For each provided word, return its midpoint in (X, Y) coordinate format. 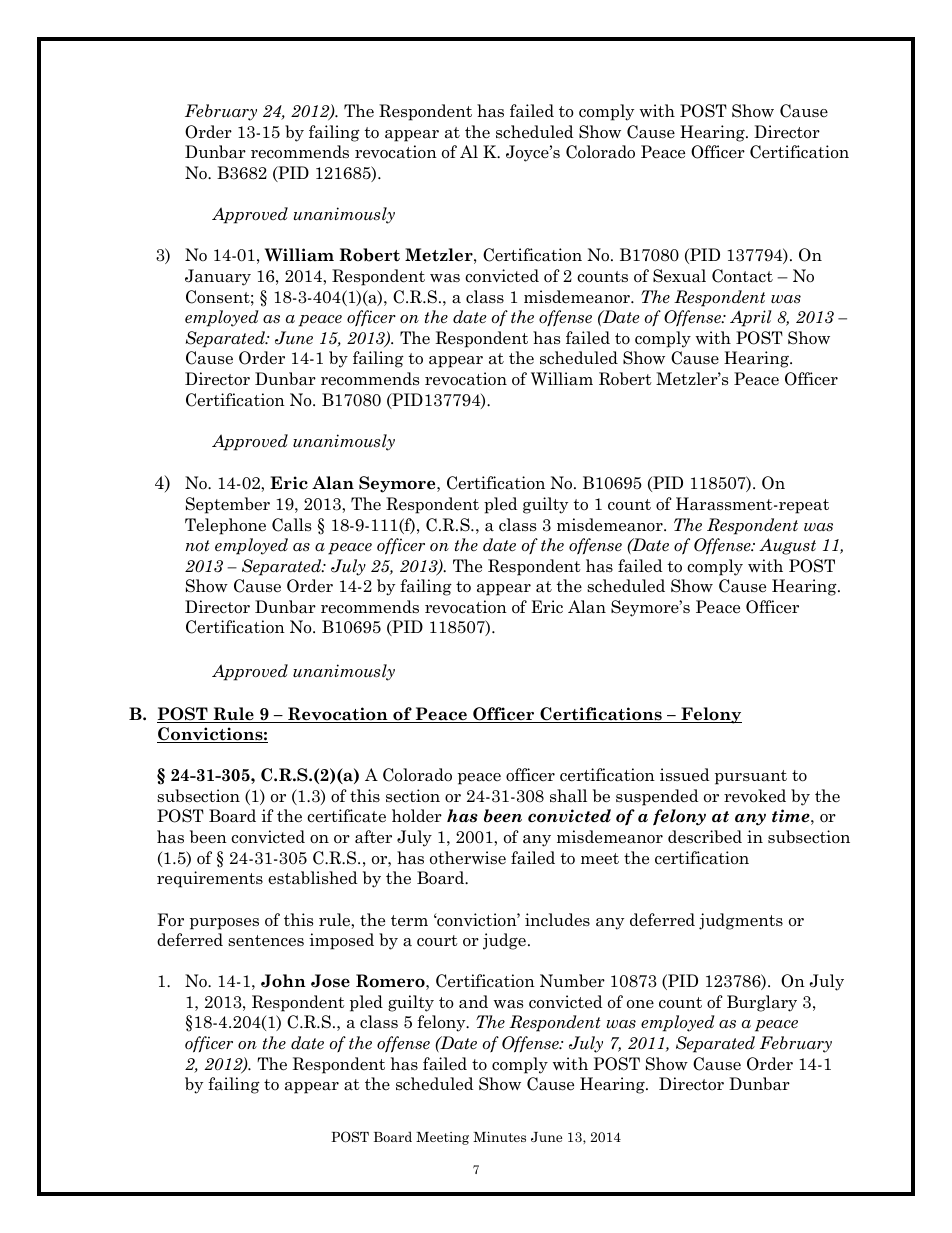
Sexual (679, 276)
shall (568, 796)
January (218, 277)
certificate (346, 816)
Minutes (499, 1137)
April (751, 318)
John (283, 981)
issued (685, 775)
